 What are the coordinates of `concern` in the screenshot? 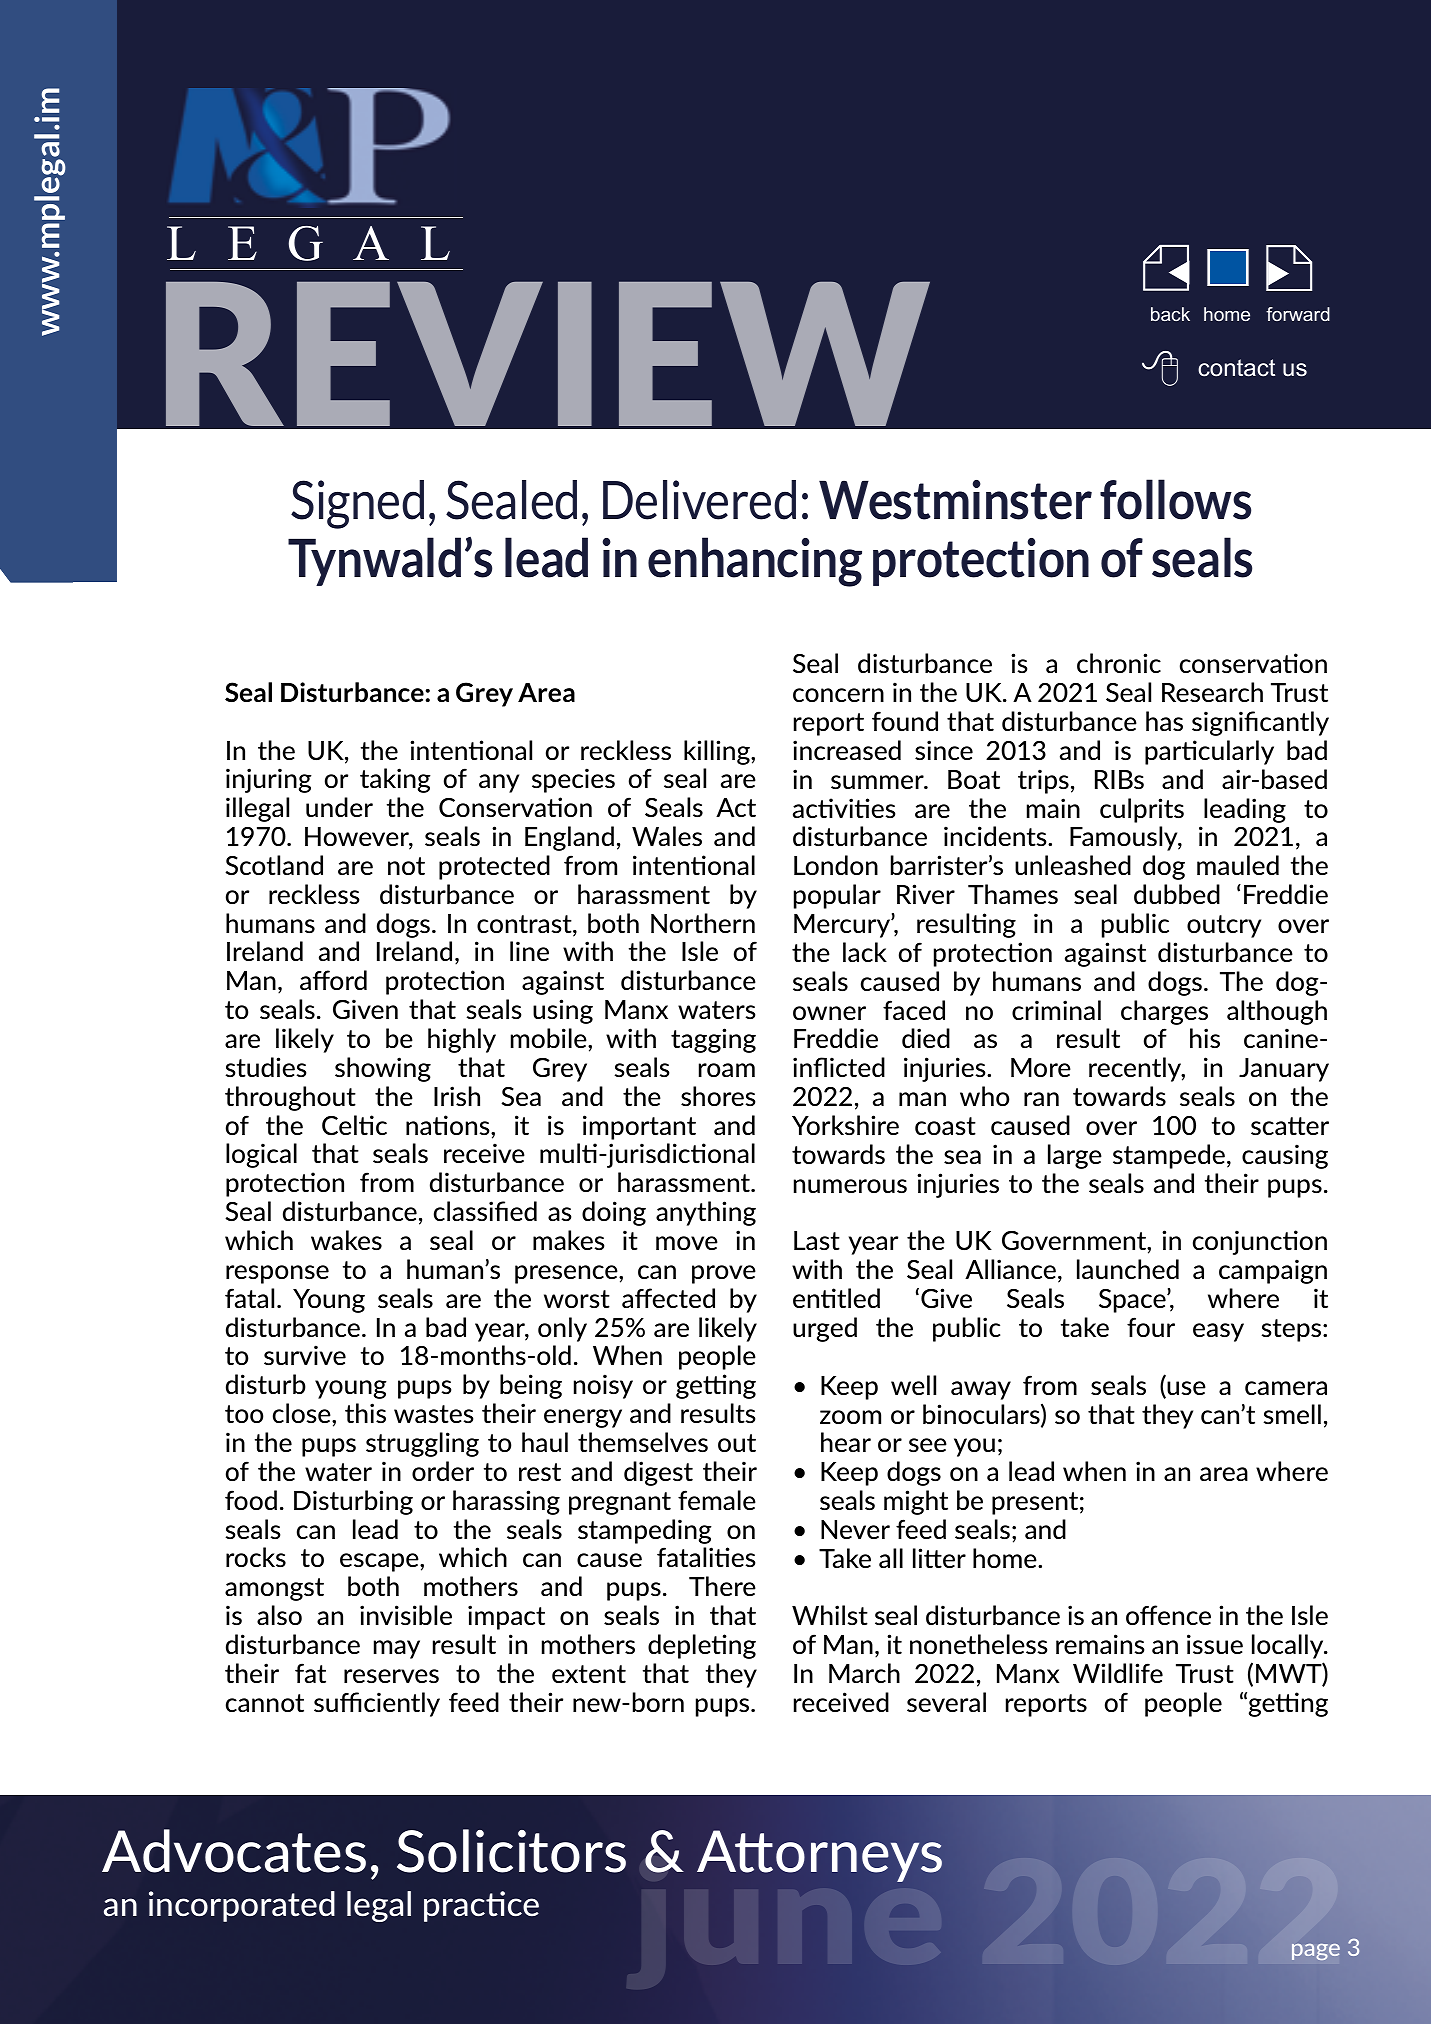 It's located at (838, 695).
